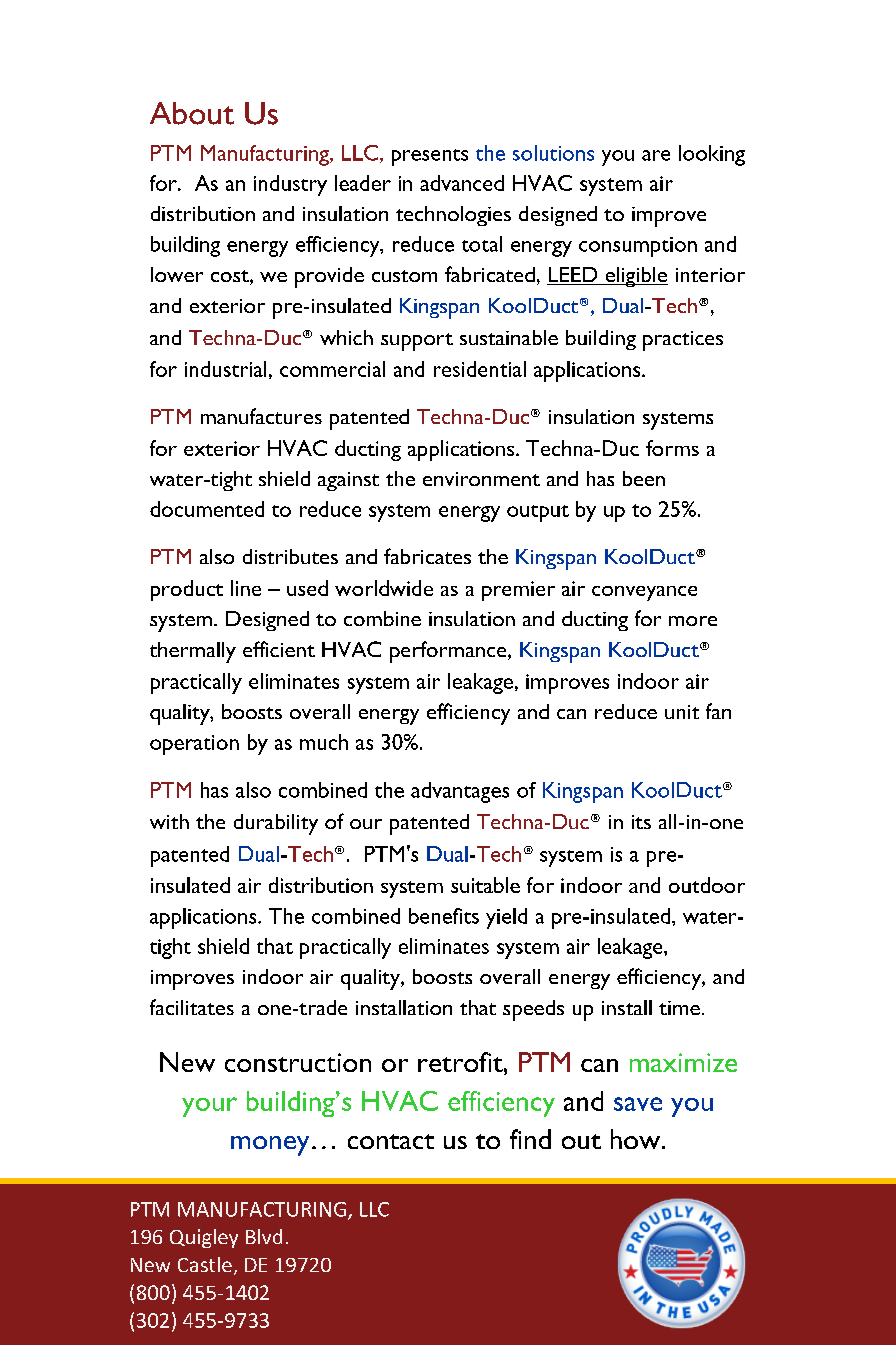 This screenshot has width=896, height=1345. Describe the element at coordinates (683, 341) in the screenshot. I see `practices` at that location.
